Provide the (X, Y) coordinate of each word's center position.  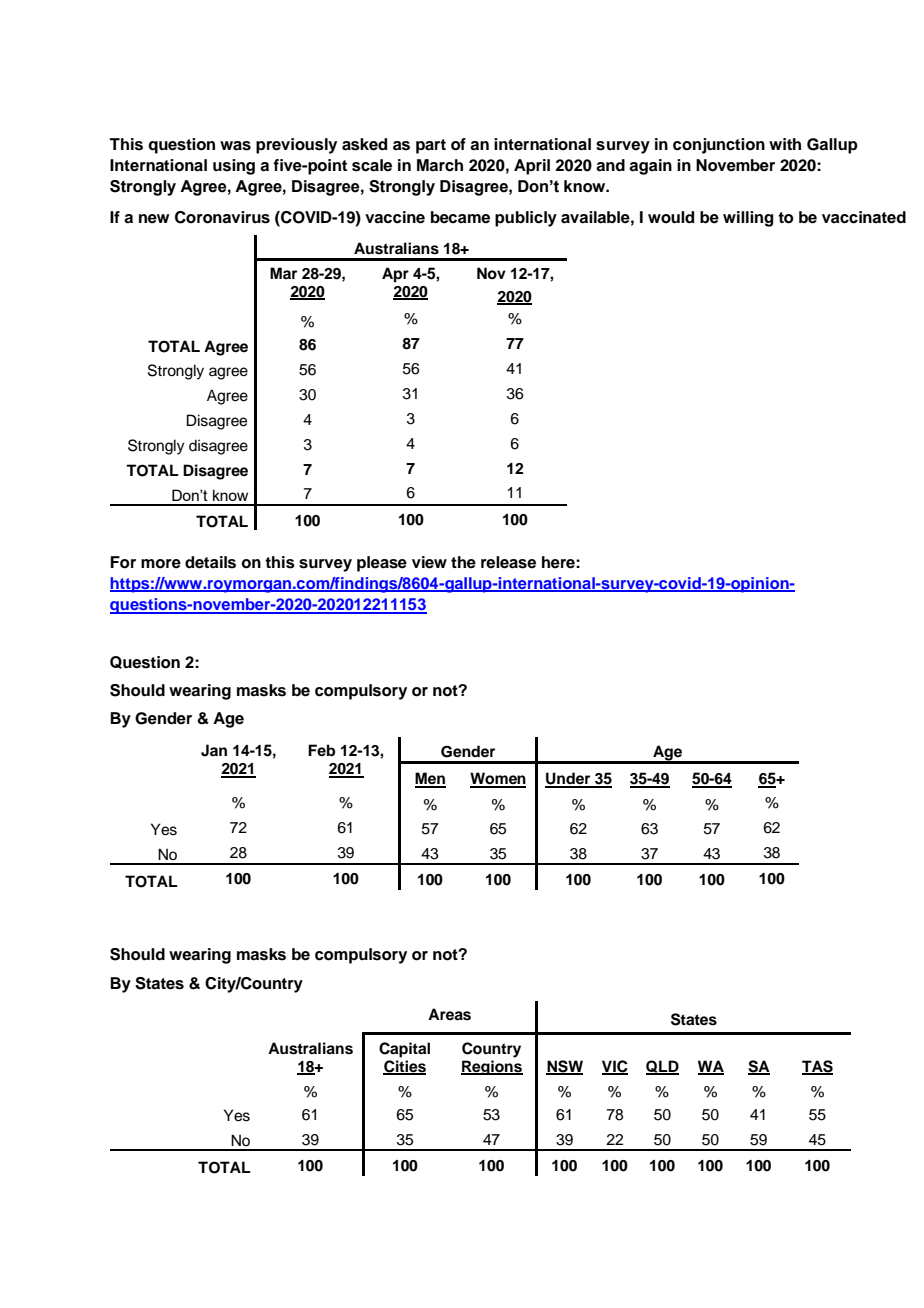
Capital (404, 1050)
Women (498, 779)
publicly (526, 219)
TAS (817, 1067)
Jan (214, 750)
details (210, 562)
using (234, 167)
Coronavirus (222, 217)
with (785, 144)
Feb (321, 750)
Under (569, 779)
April (532, 167)
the (463, 562)
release (508, 562)
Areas (449, 1014)
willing (748, 219)
